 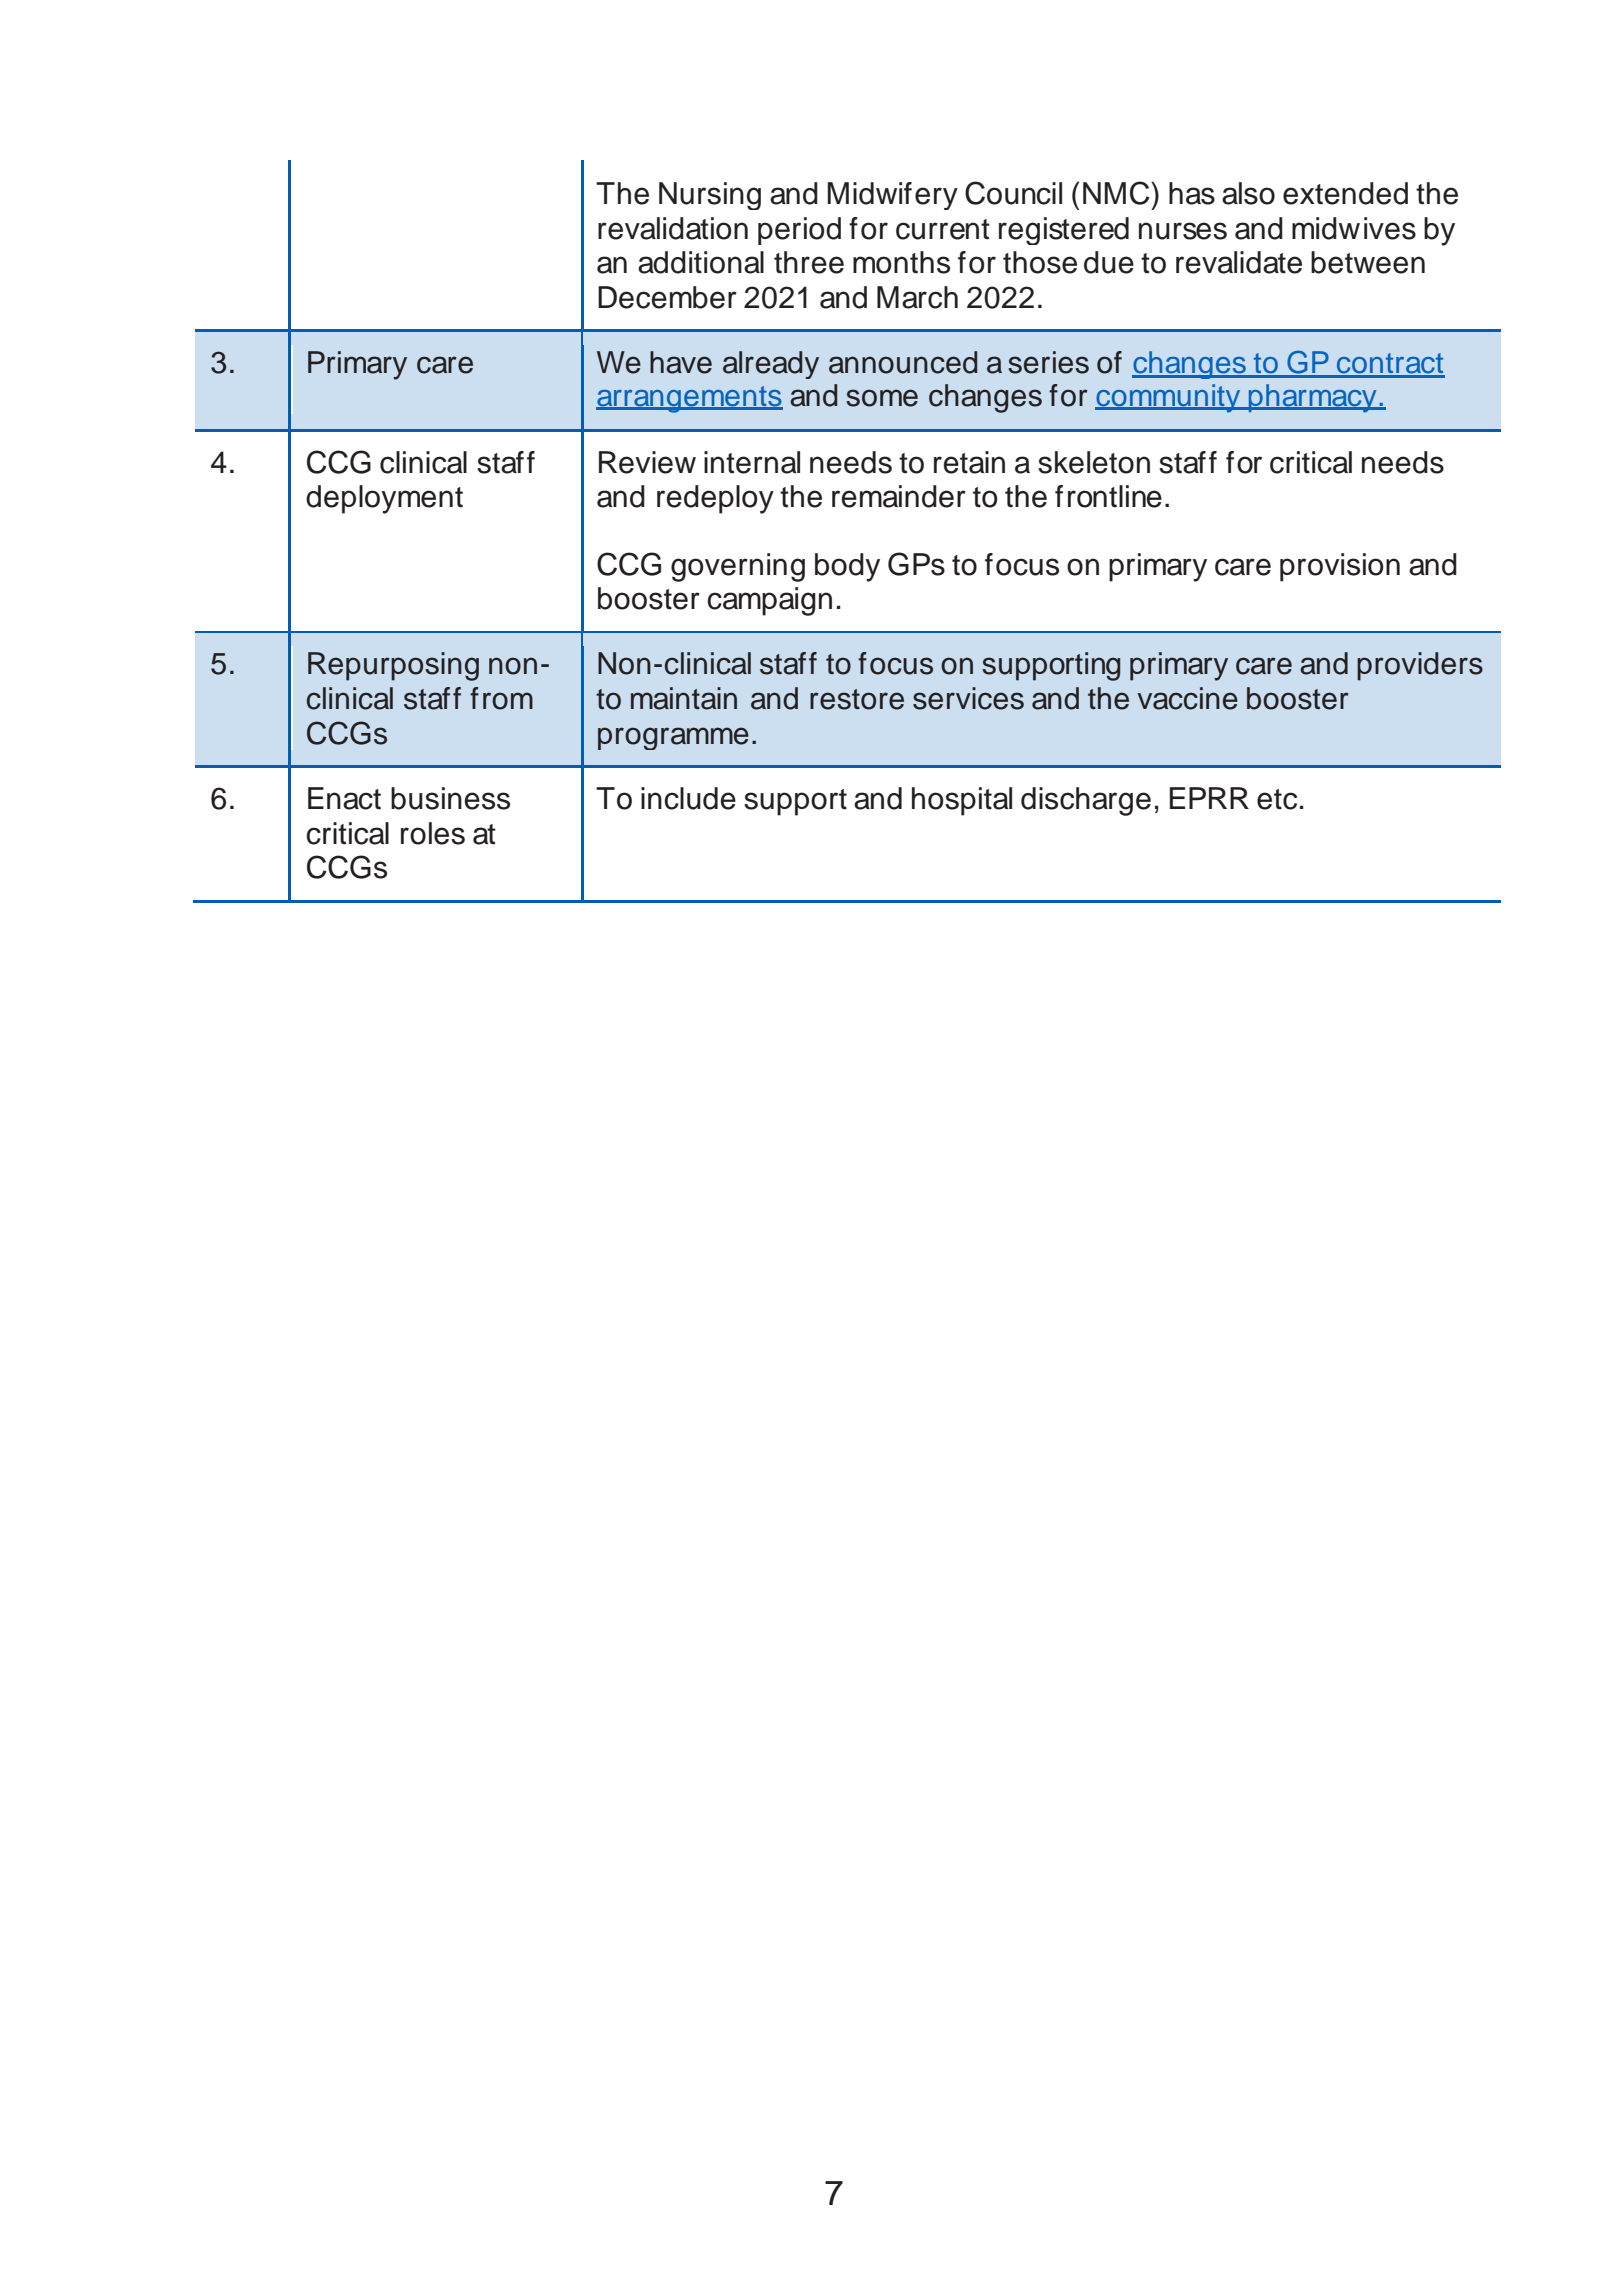 I want to click on provision, so click(x=1340, y=567).
